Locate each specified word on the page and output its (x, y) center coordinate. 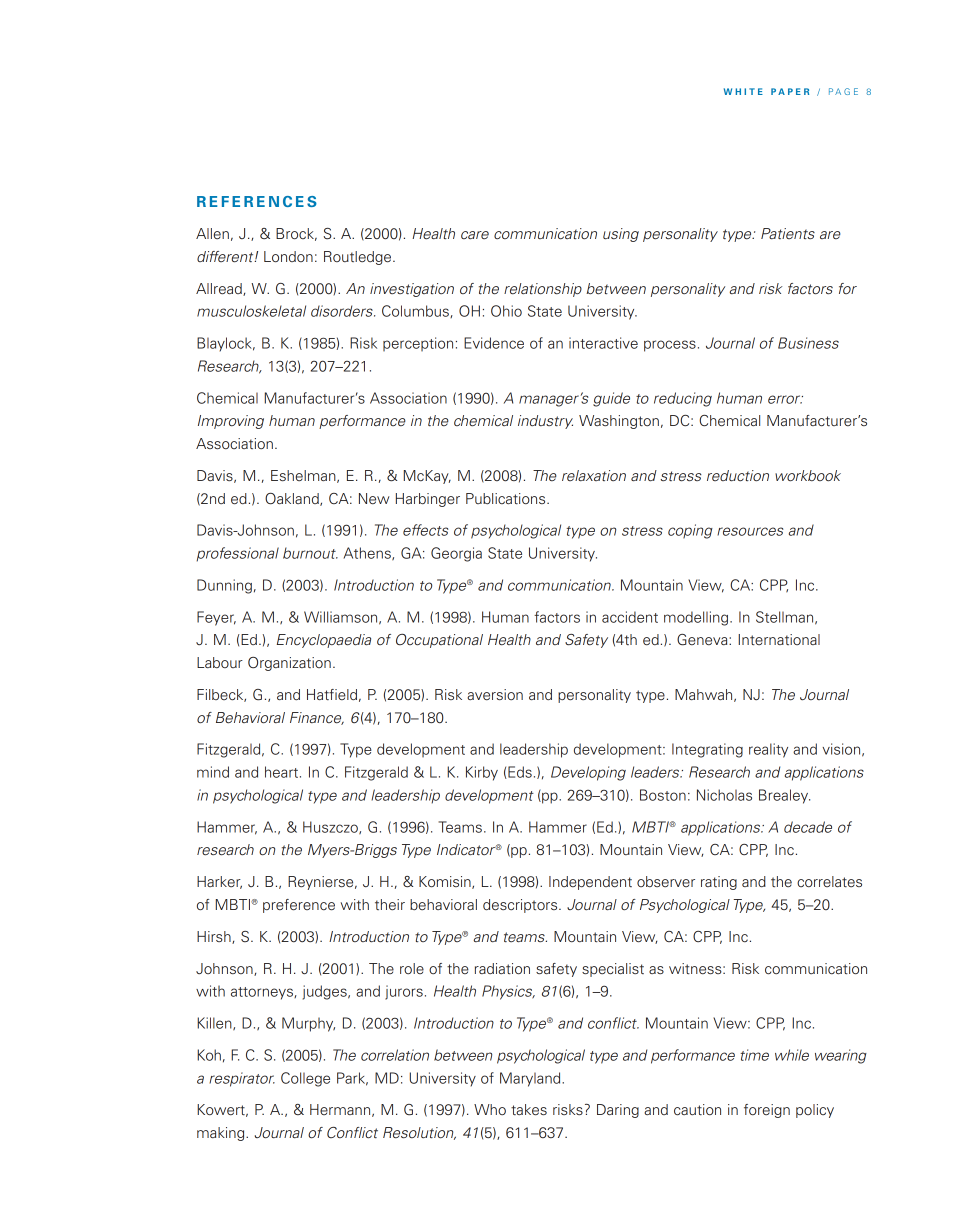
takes (529, 1110)
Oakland (293, 499)
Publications (507, 498)
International (779, 640)
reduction (738, 476)
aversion (495, 695)
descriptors (521, 906)
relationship (543, 290)
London (288, 256)
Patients (788, 233)
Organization (289, 664)
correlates (829, 881)
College (305, 1079)
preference (299, 906)
